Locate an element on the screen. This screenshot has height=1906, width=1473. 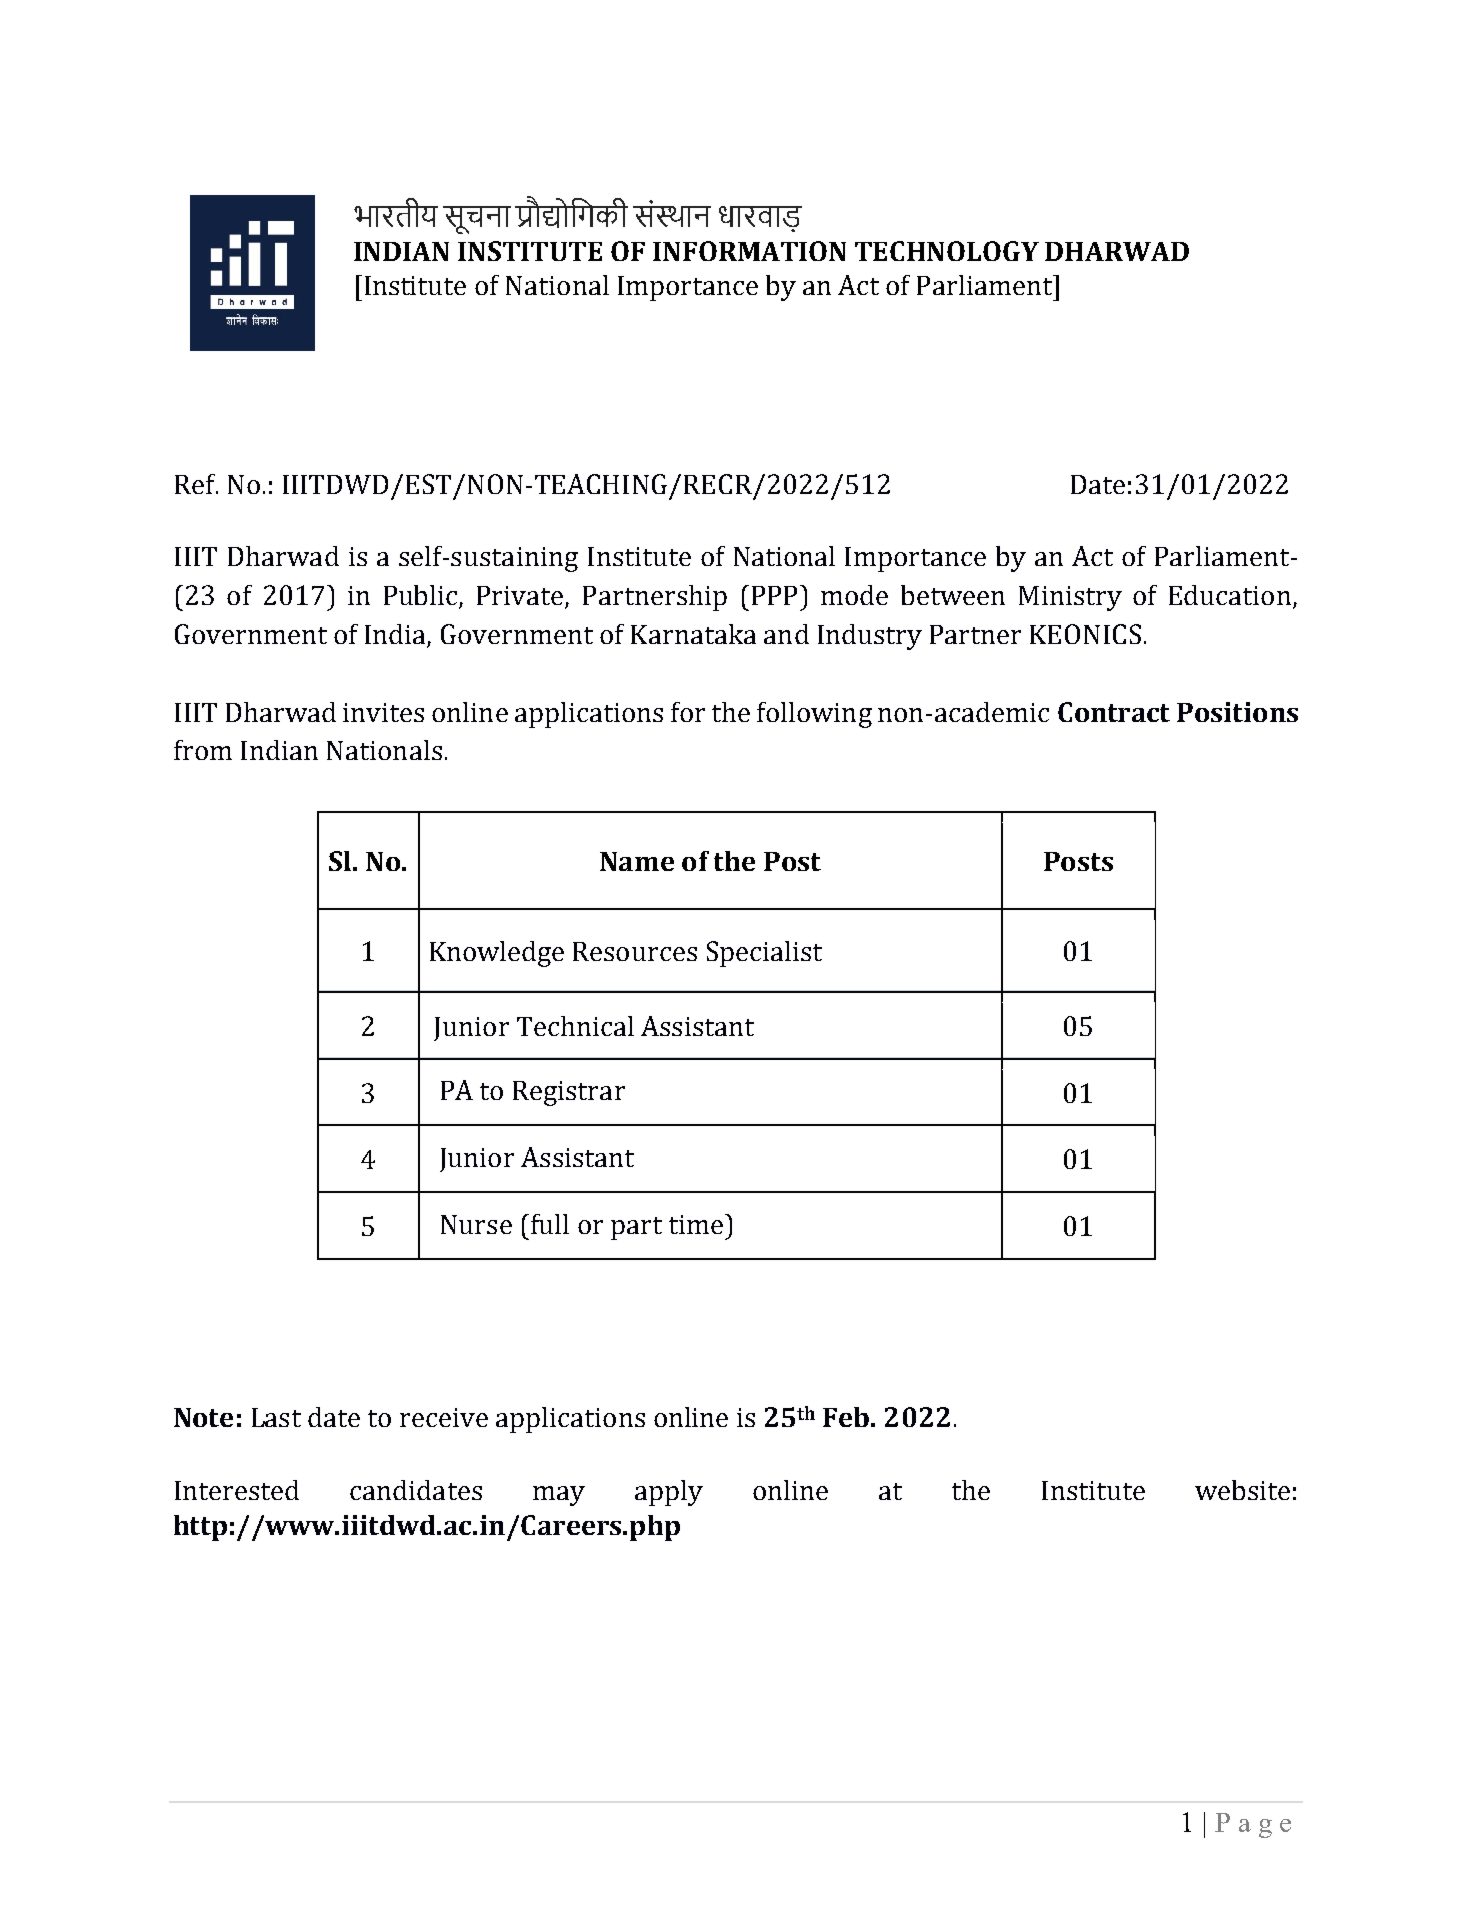
Last is located at coordinates (276, 1417).
